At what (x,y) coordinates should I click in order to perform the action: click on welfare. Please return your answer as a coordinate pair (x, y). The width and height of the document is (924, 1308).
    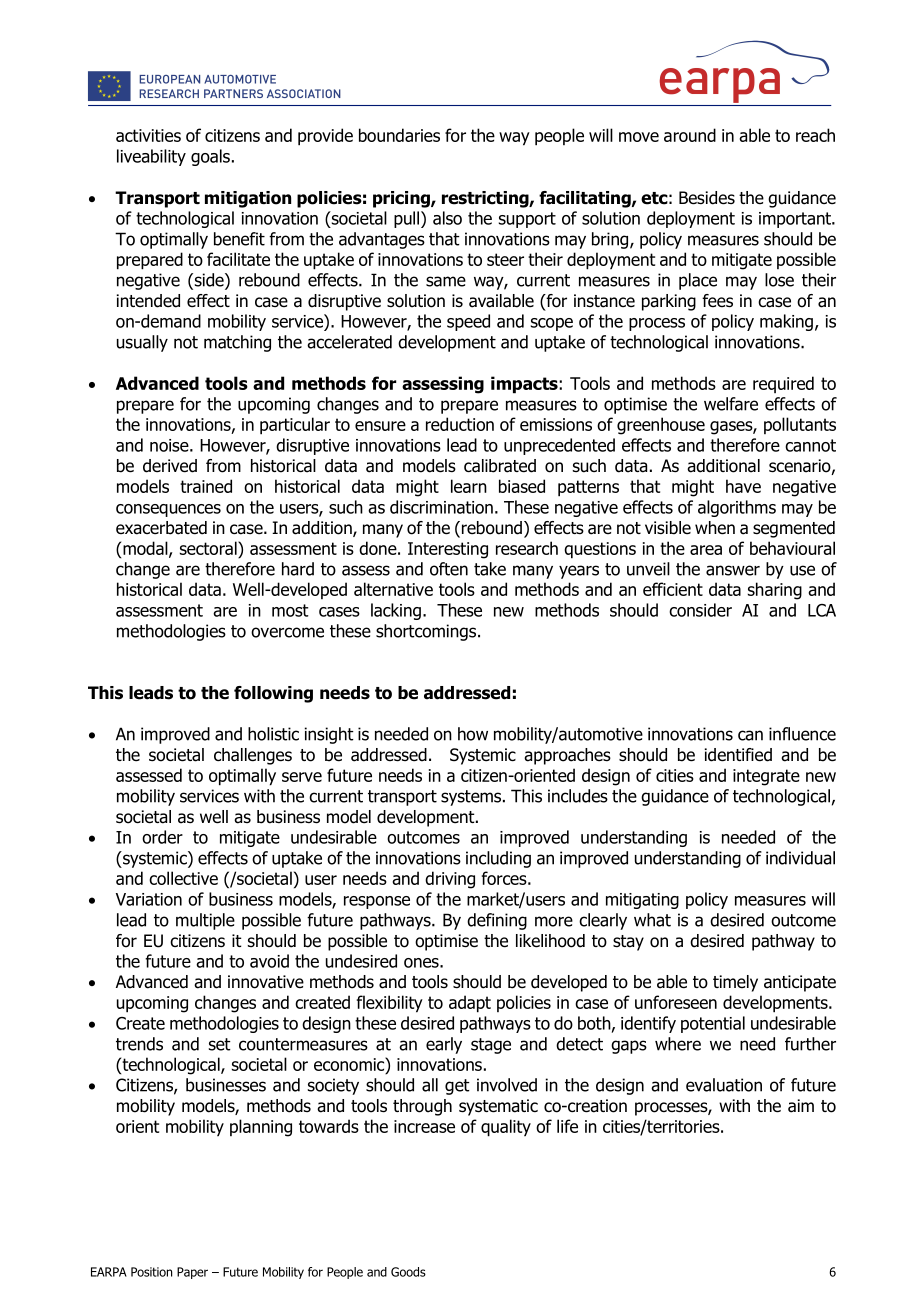
    Looking at the image, I should click on (731, 404).
